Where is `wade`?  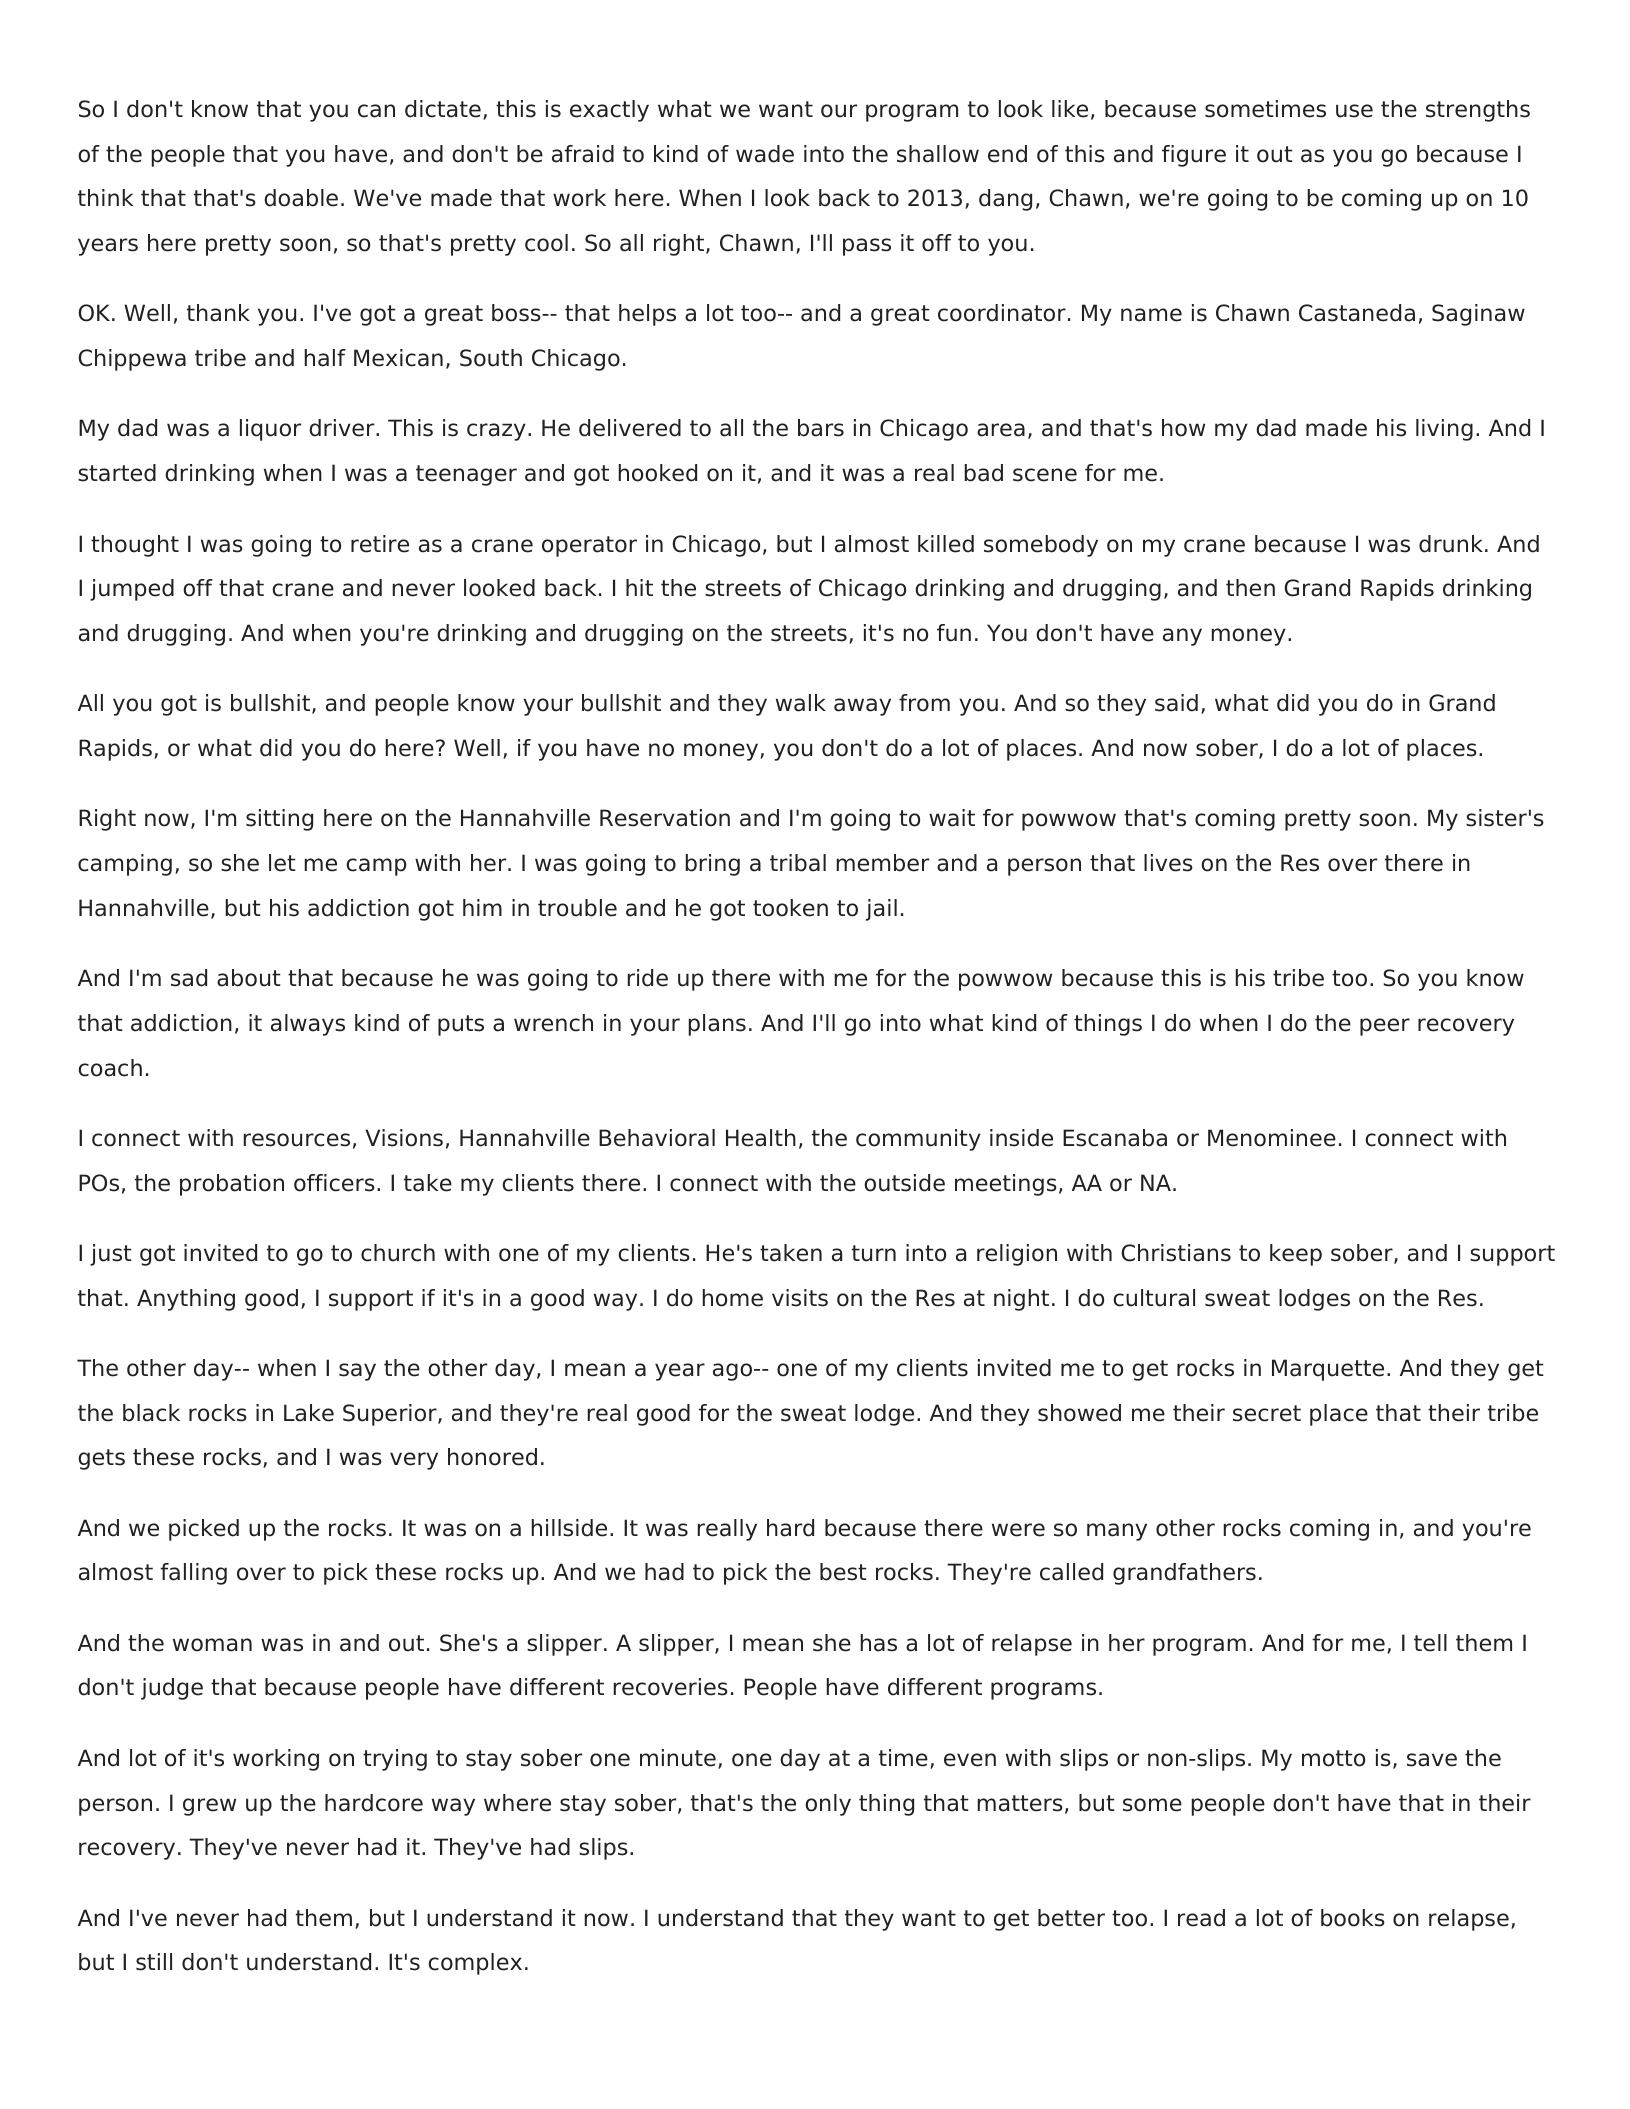
wade is located at coordinates (765, 154).
